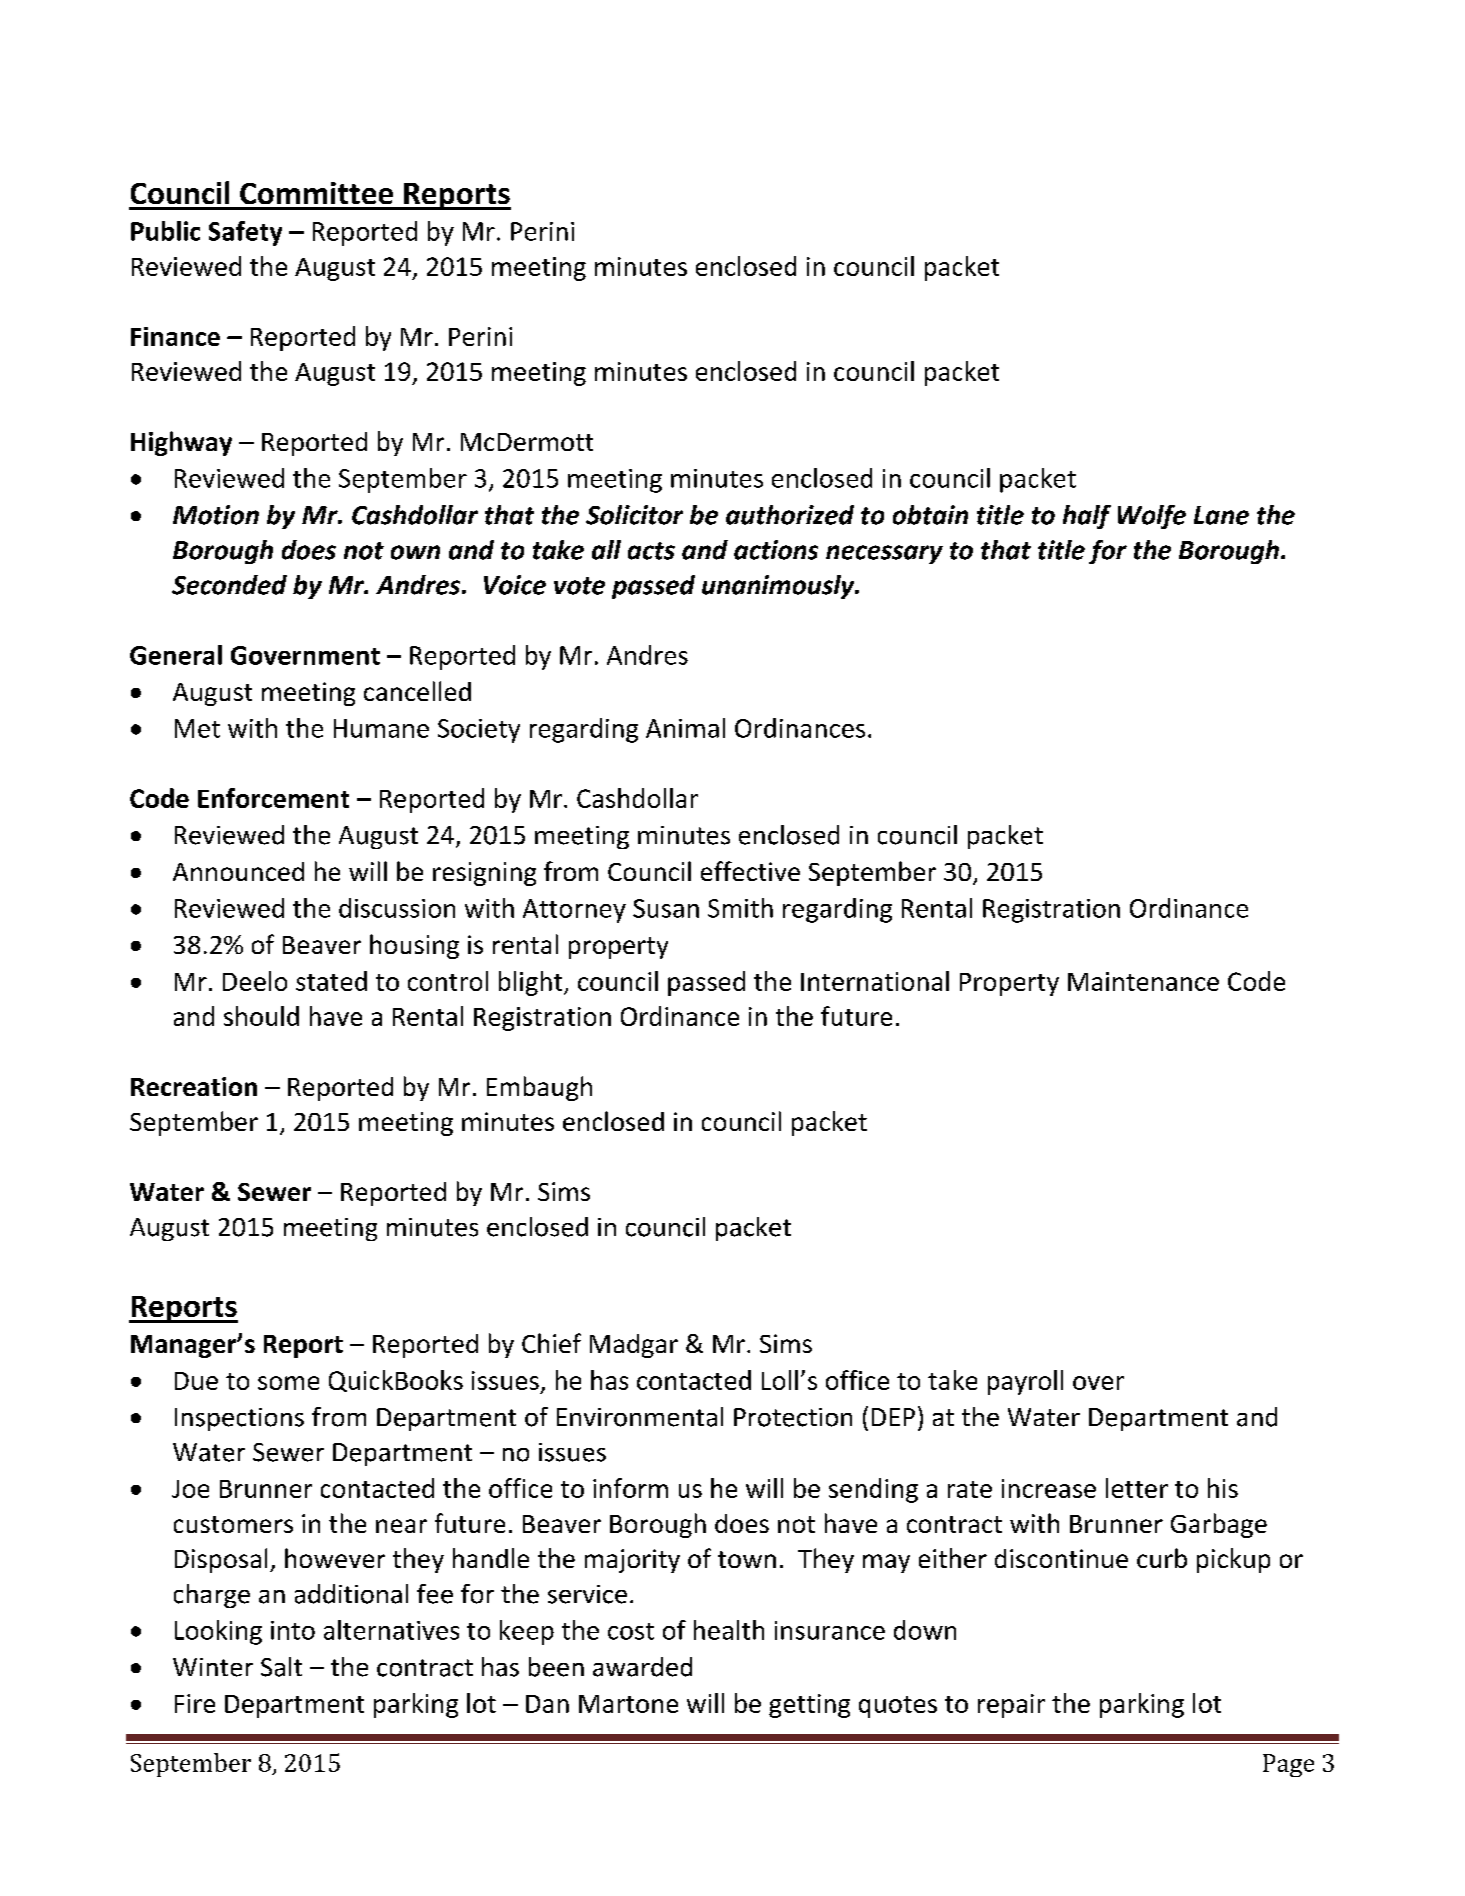 This image has width=1465, height=1896. Describe the element at coordinates (331, 981) in the image. I see `stated` at that location.
